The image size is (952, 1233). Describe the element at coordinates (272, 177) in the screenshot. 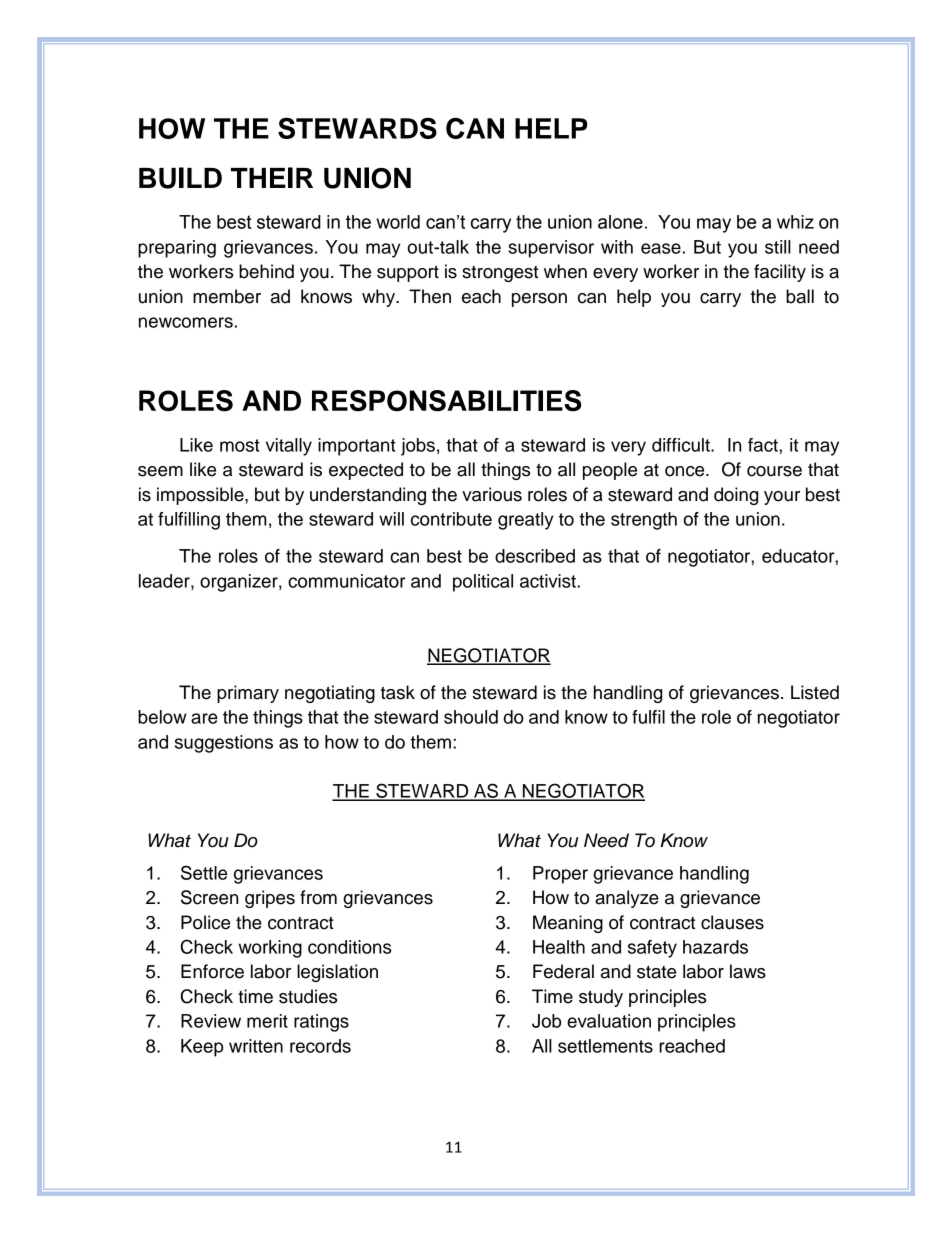

I see `THEIR` at that location.
